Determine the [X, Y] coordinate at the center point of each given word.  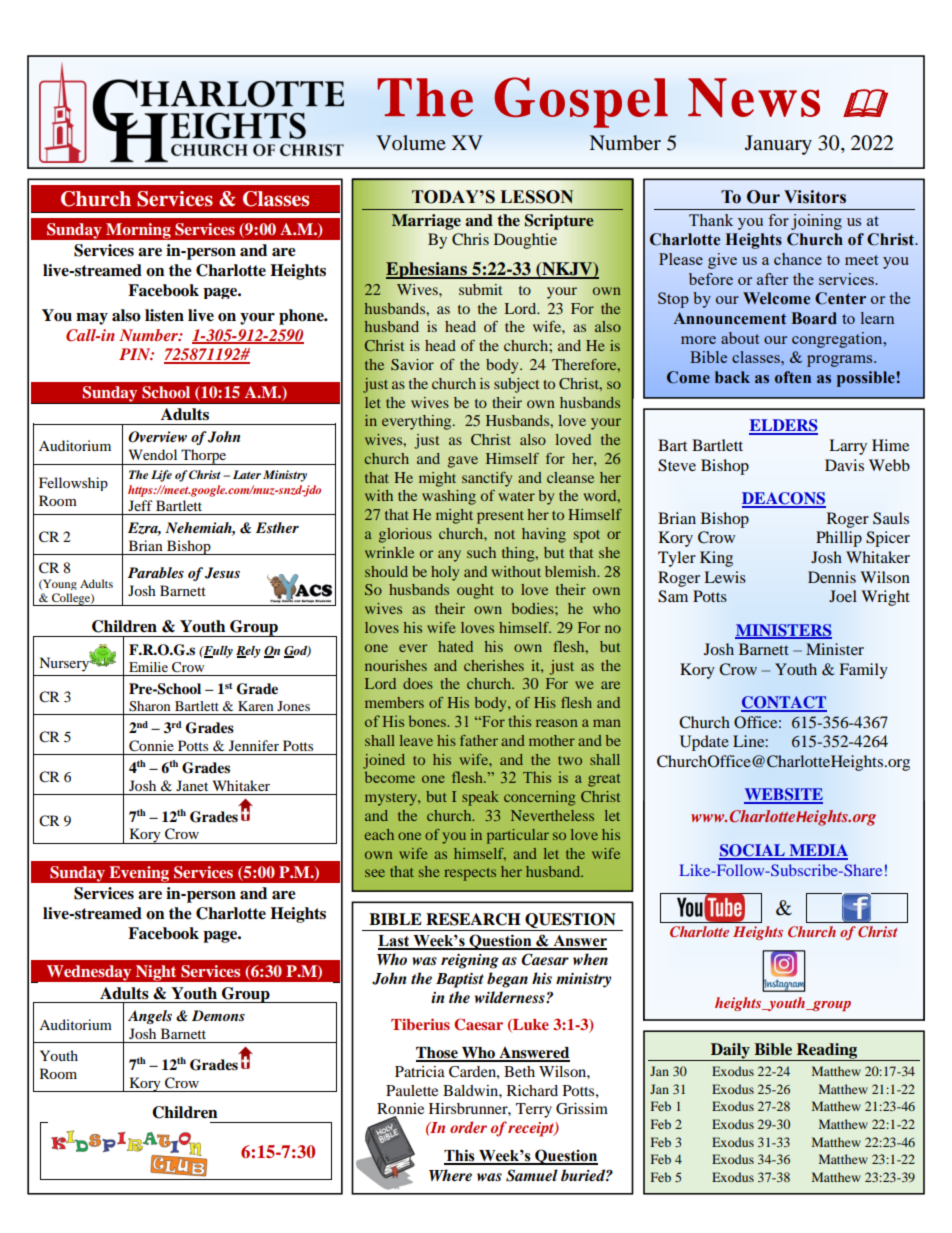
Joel [843, 596]
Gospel [581, 102]
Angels [150, 1017]
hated [455, 646]
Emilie [148, 667]
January [778, 145]
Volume [411, 142]
